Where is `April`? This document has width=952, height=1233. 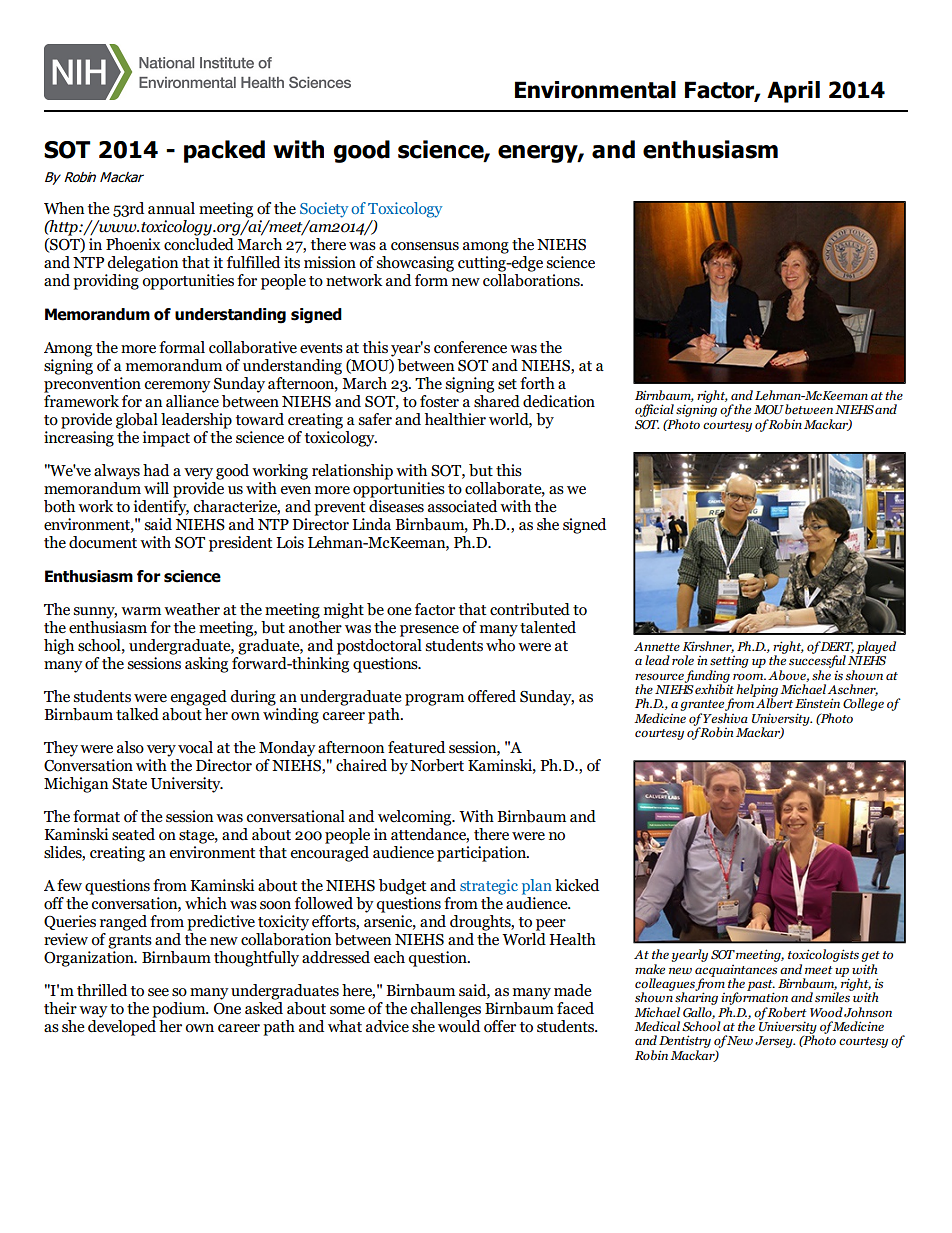 April is located at coordinates (793, 92).
